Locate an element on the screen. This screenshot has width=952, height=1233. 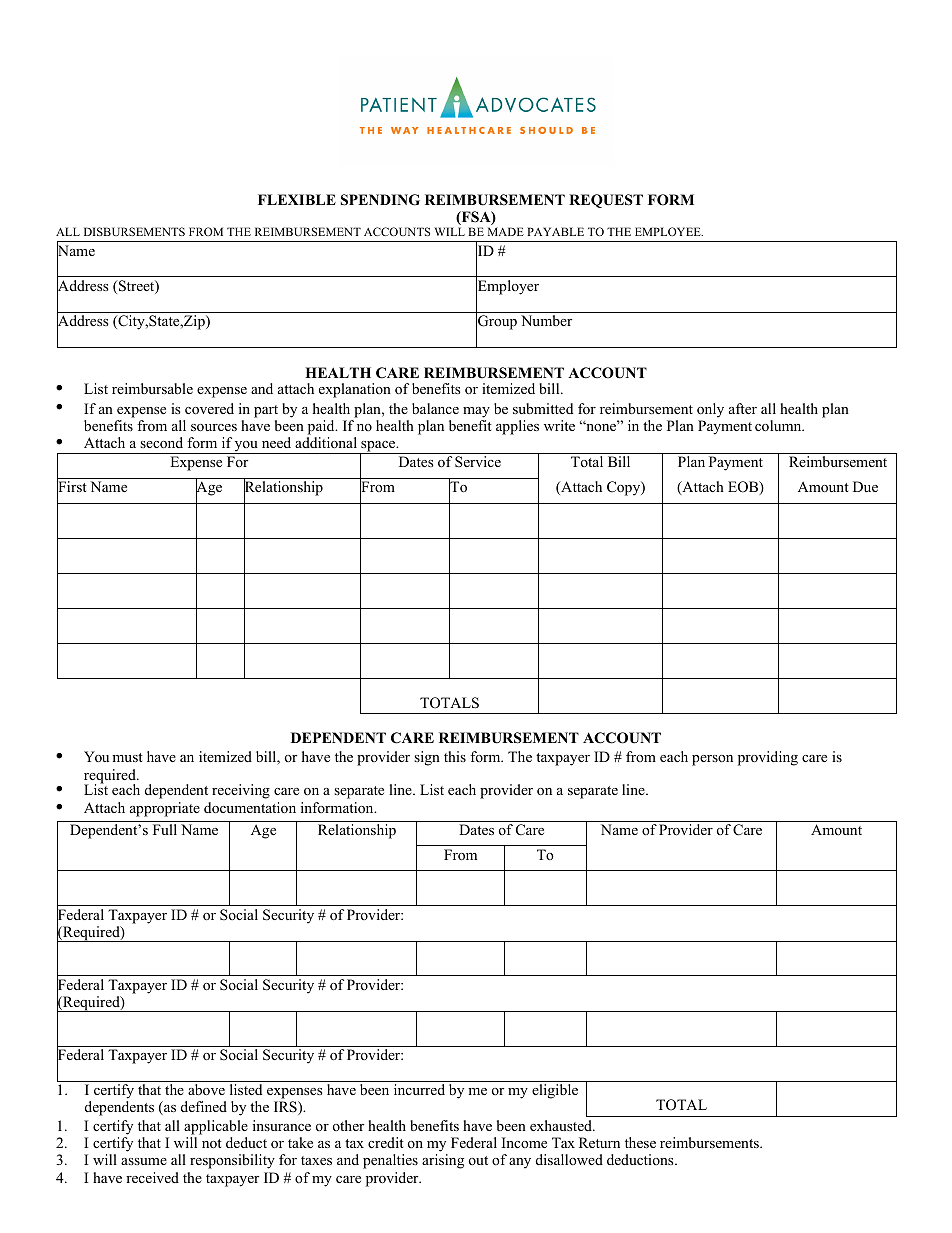
this is located at coordinates (455, 756).
